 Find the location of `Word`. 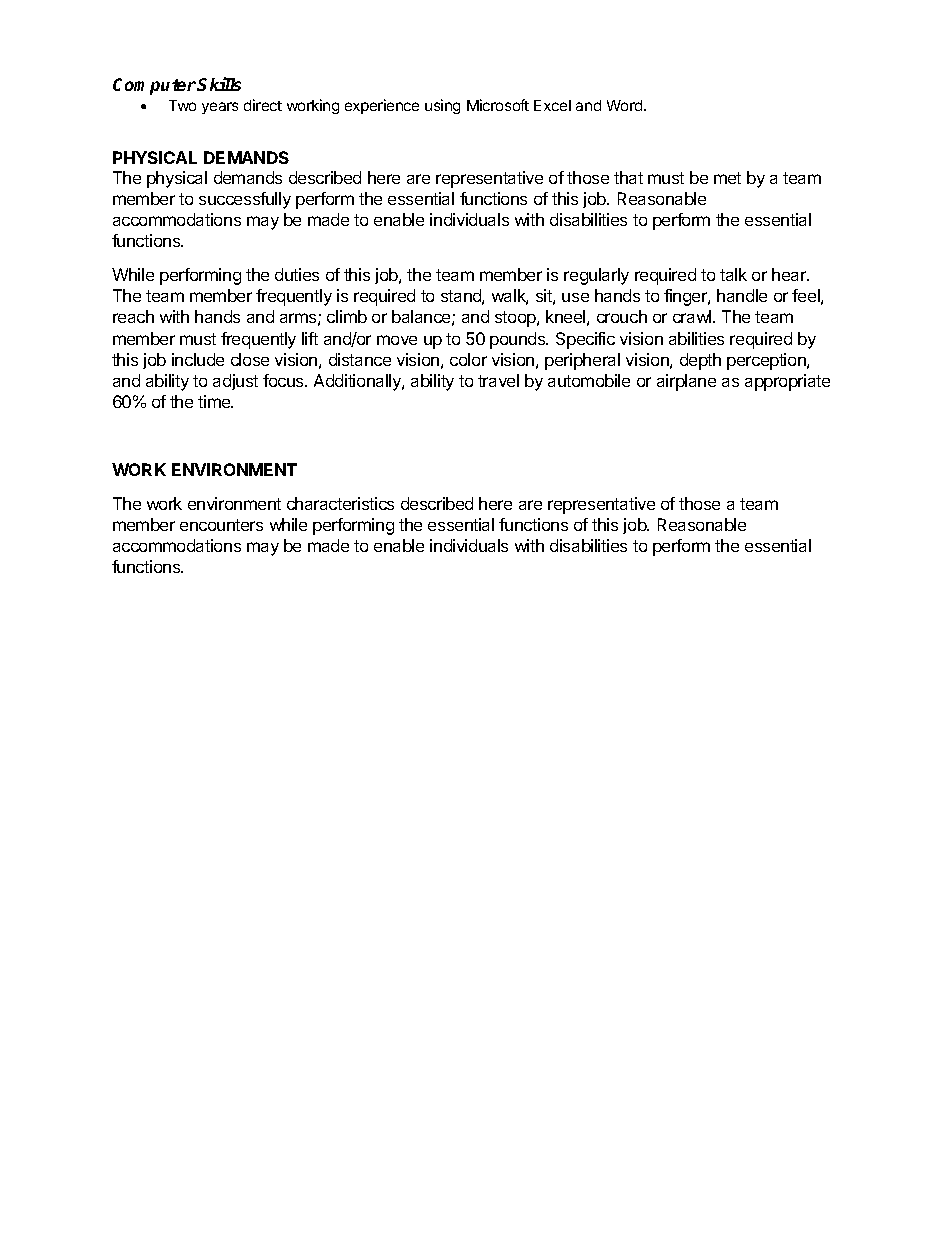

Word is located at coordinates (626, 105).
